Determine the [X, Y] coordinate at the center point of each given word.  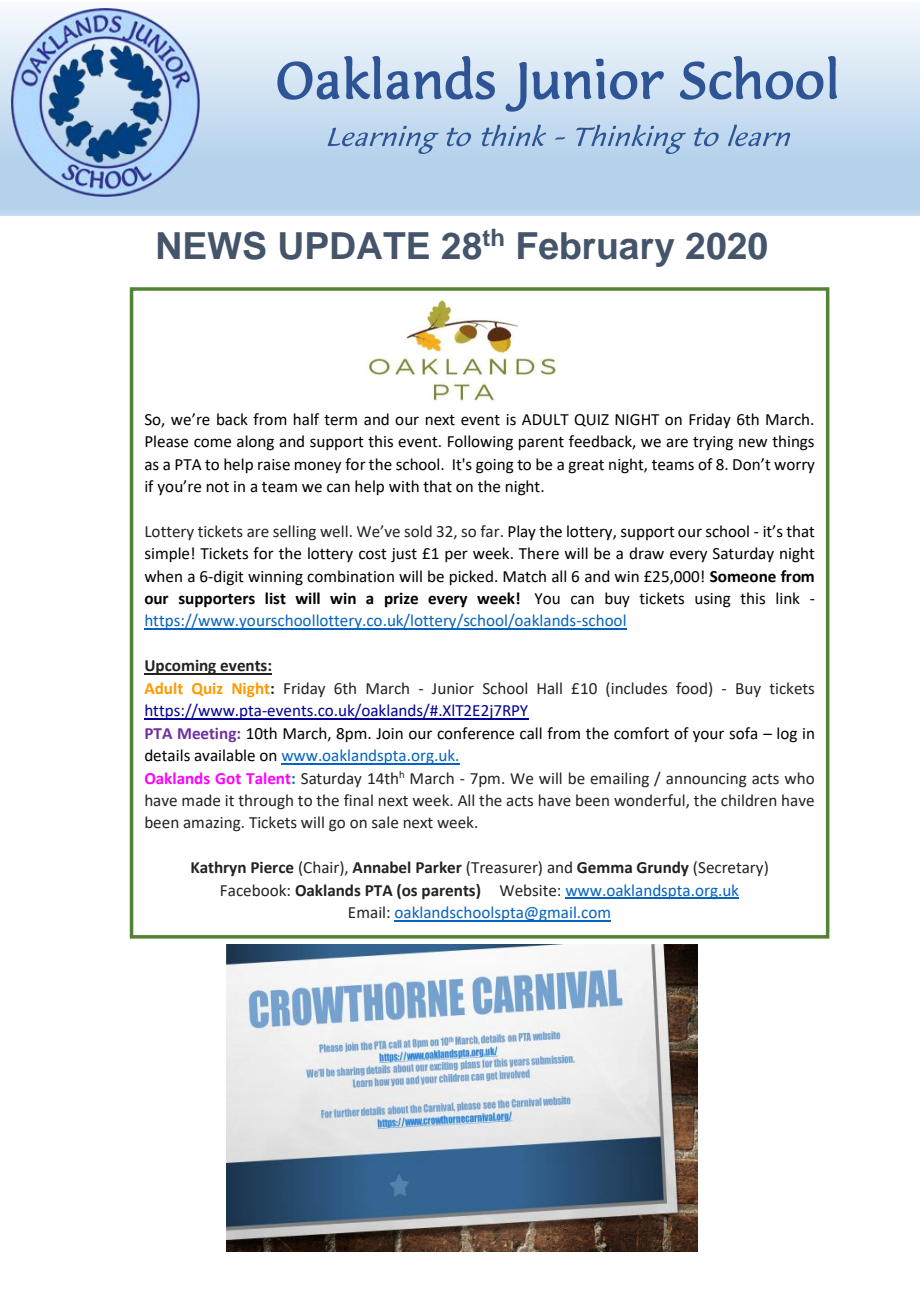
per [456, 556]
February [596, 249]
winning [275, 578]
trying [713, 443]
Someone [743, 577]
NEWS [212, 245]
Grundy [663, 868]
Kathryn [218, 868]
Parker [439, 867]
